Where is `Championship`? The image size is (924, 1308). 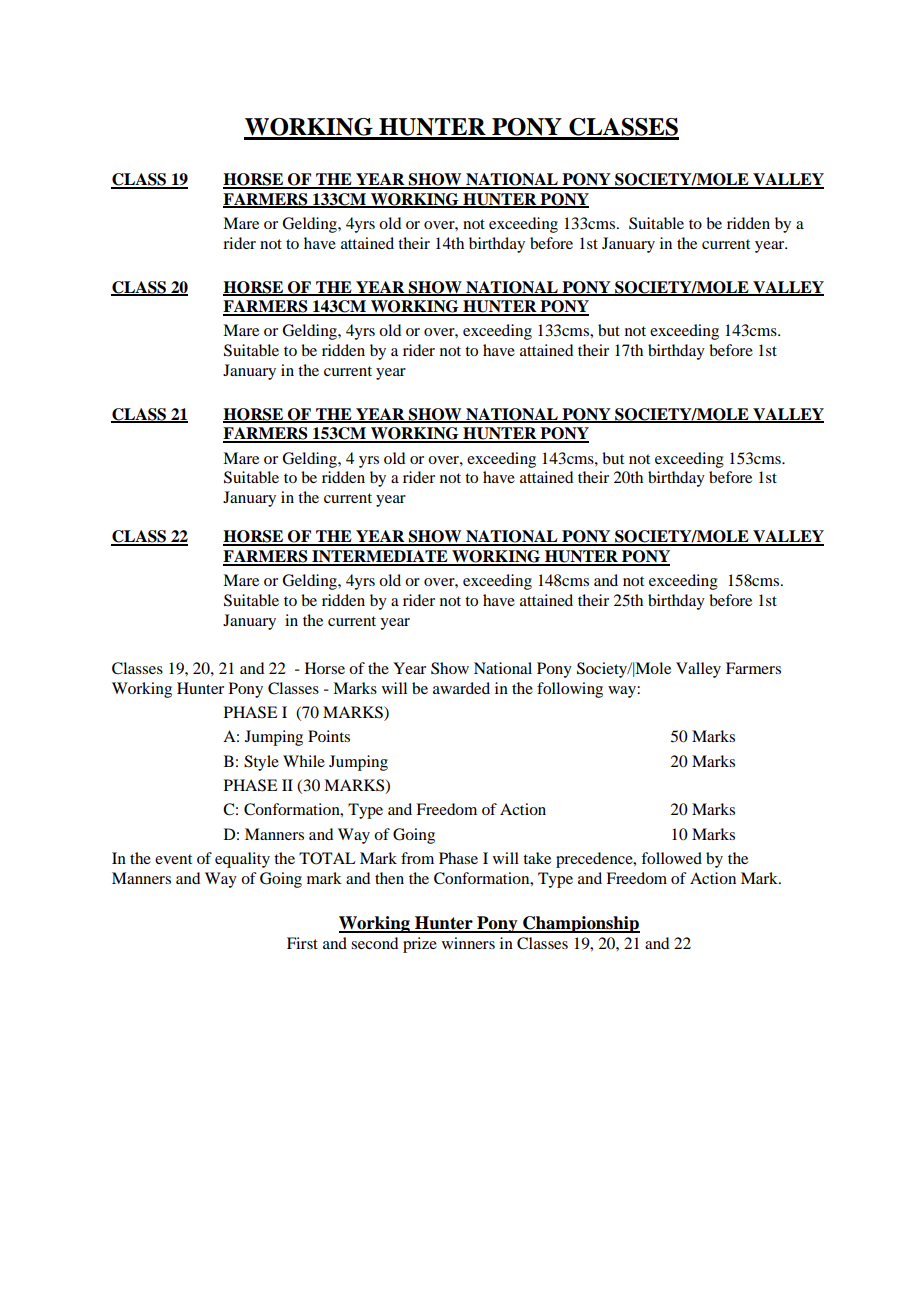 Championship is located at coordinates (580, 924).
